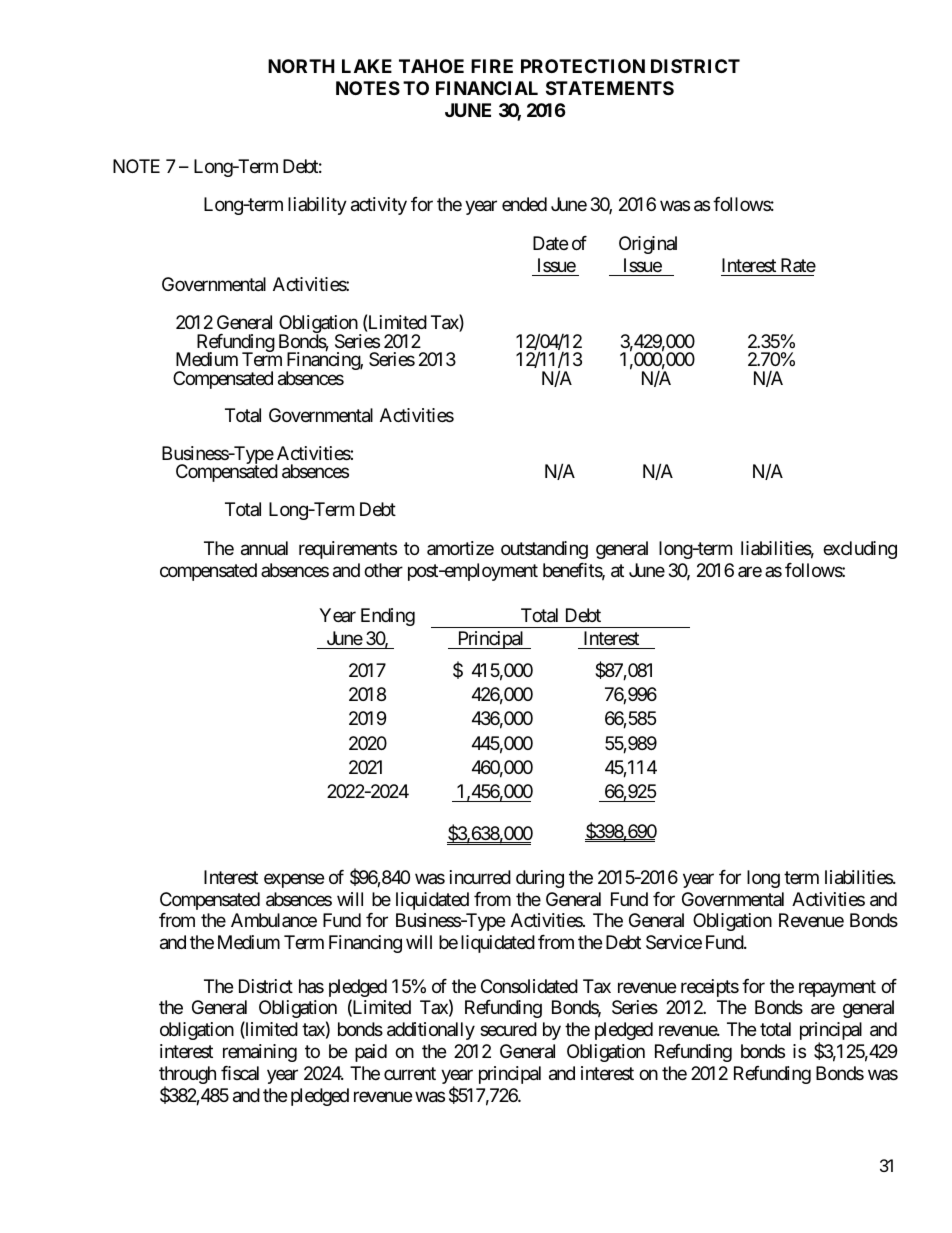 Image resolution: width=952 pixels, height=1233 pixels. What do you see at coordinates (317, 206) in the screenshot?
I see `liability` at bounding box center [317, 206].
